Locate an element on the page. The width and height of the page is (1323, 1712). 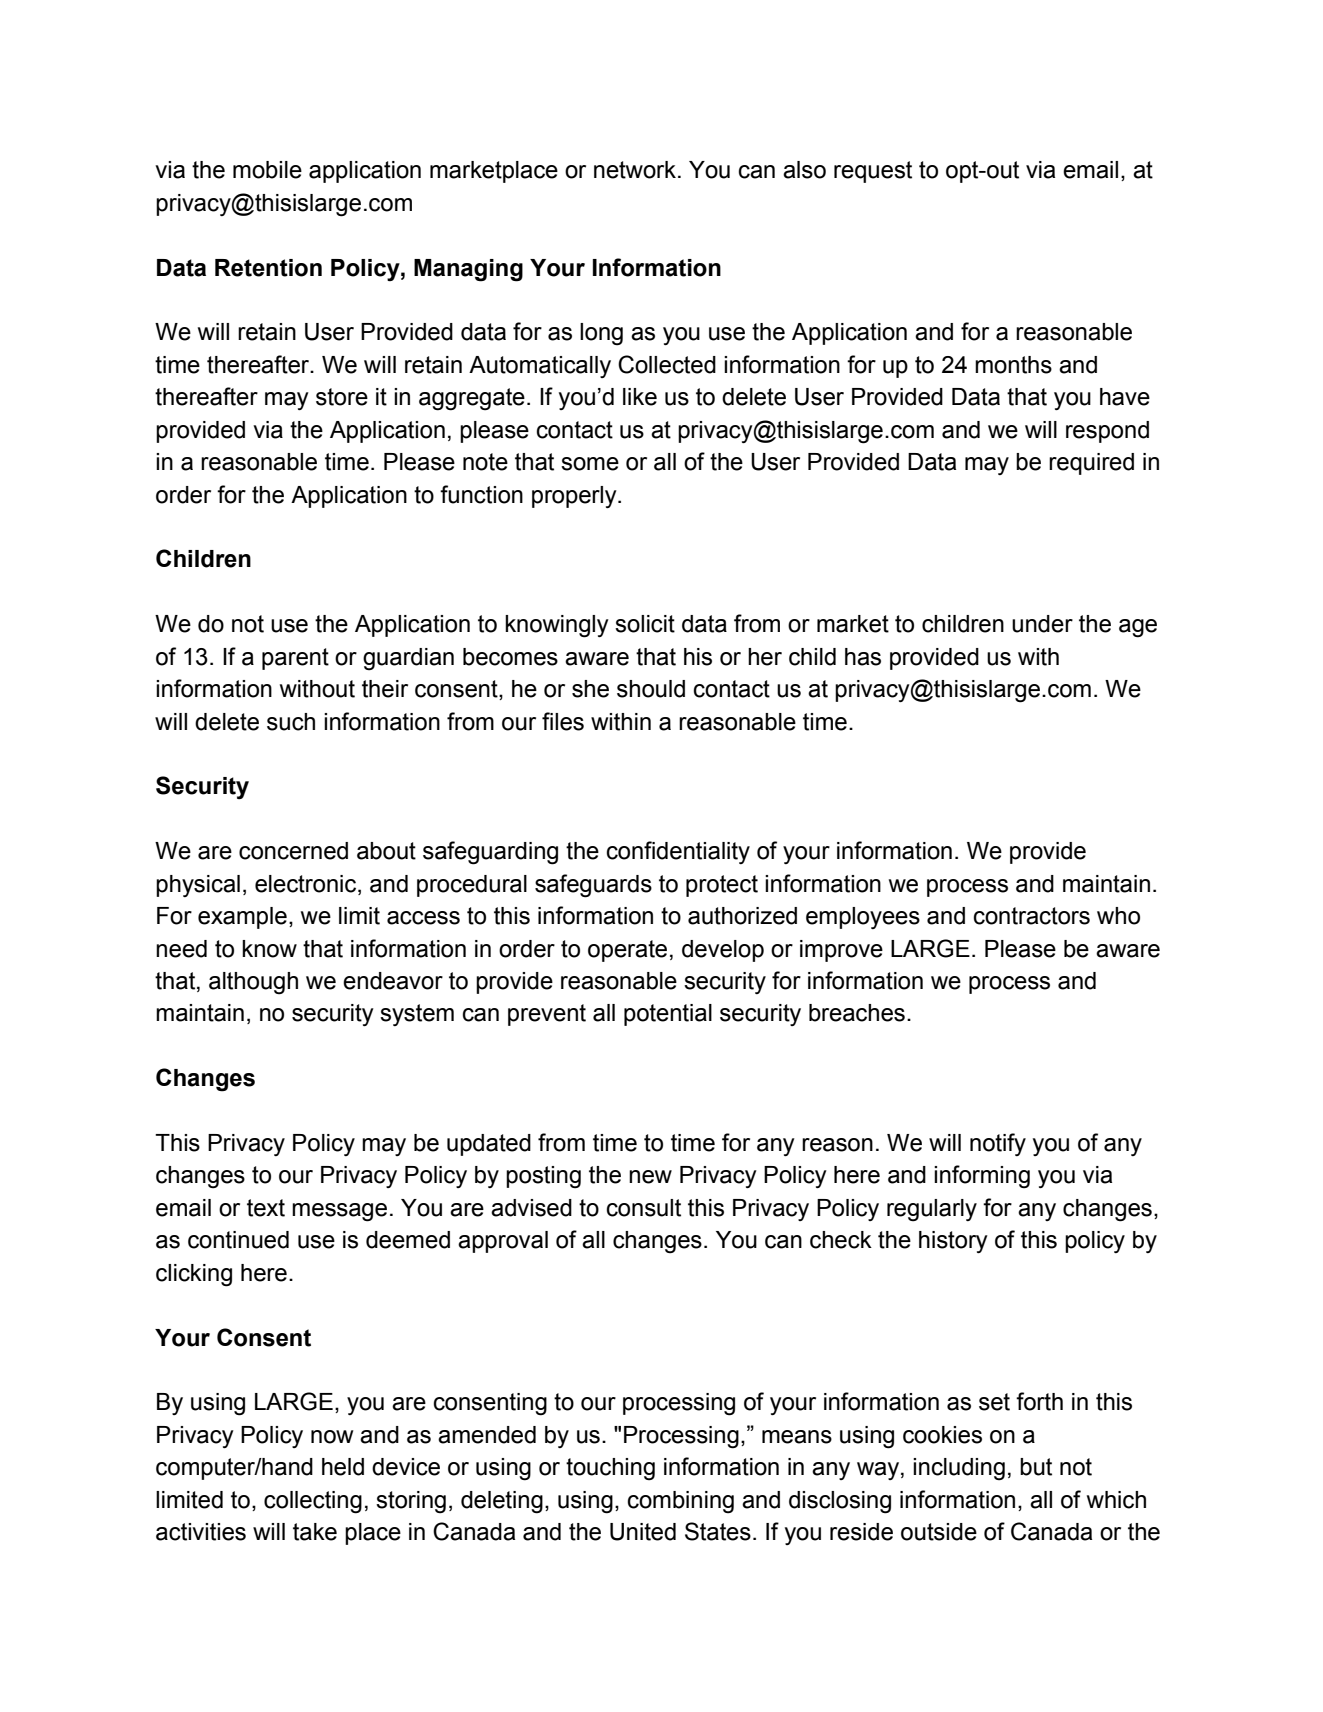
network is located at coordinates (635, 170).
